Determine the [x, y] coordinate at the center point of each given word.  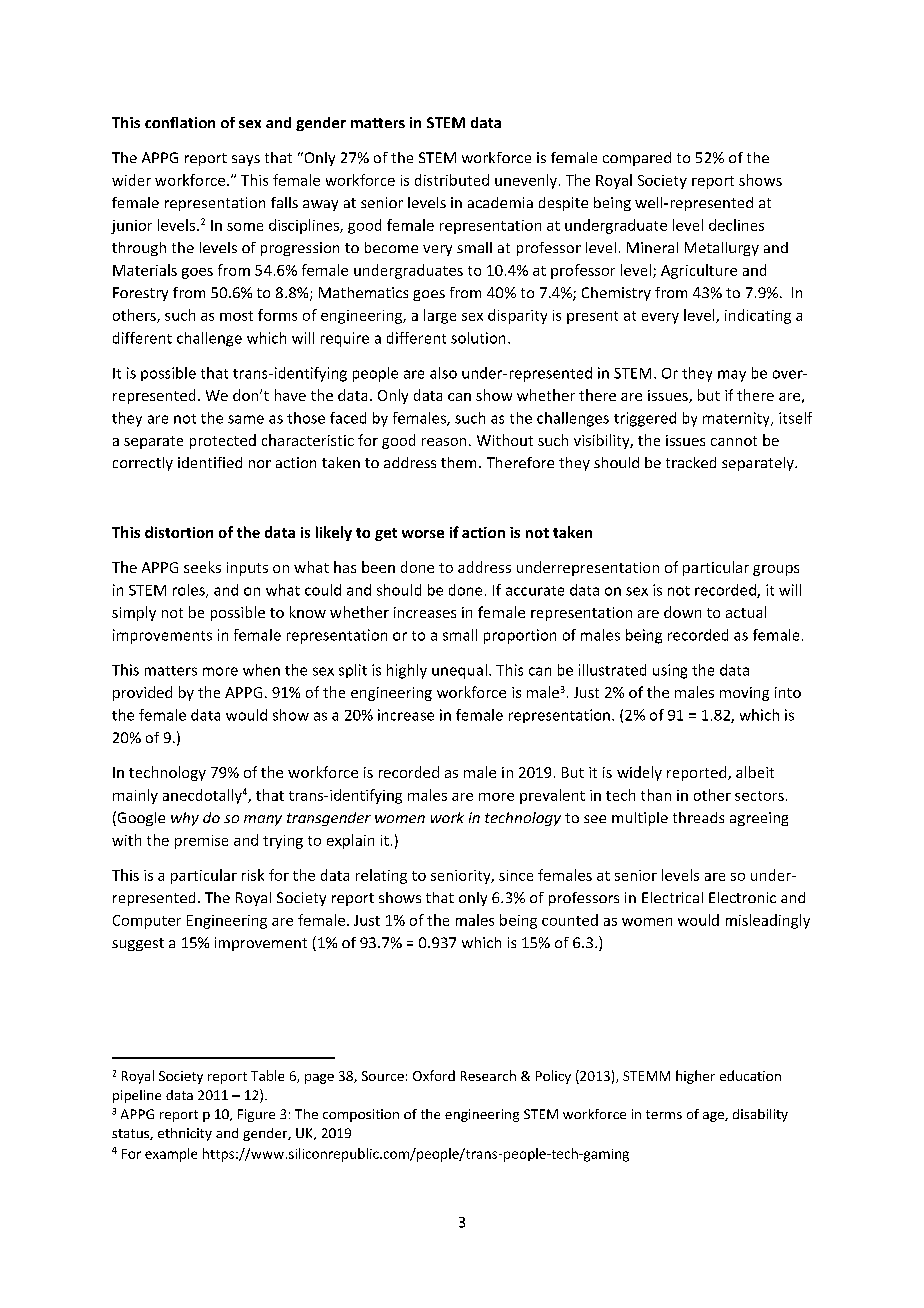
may [732, 376]
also [443, 373]
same [246, 419]
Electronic [742, 897]
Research [488, 1075]
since [516, 875]
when [261, 670]
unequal [459, 671]
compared [637, 159]
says [246, 160]
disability [760, 1115]
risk [253, 875]
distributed [452, 180]
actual [746, 612]
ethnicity [185, 1134]
